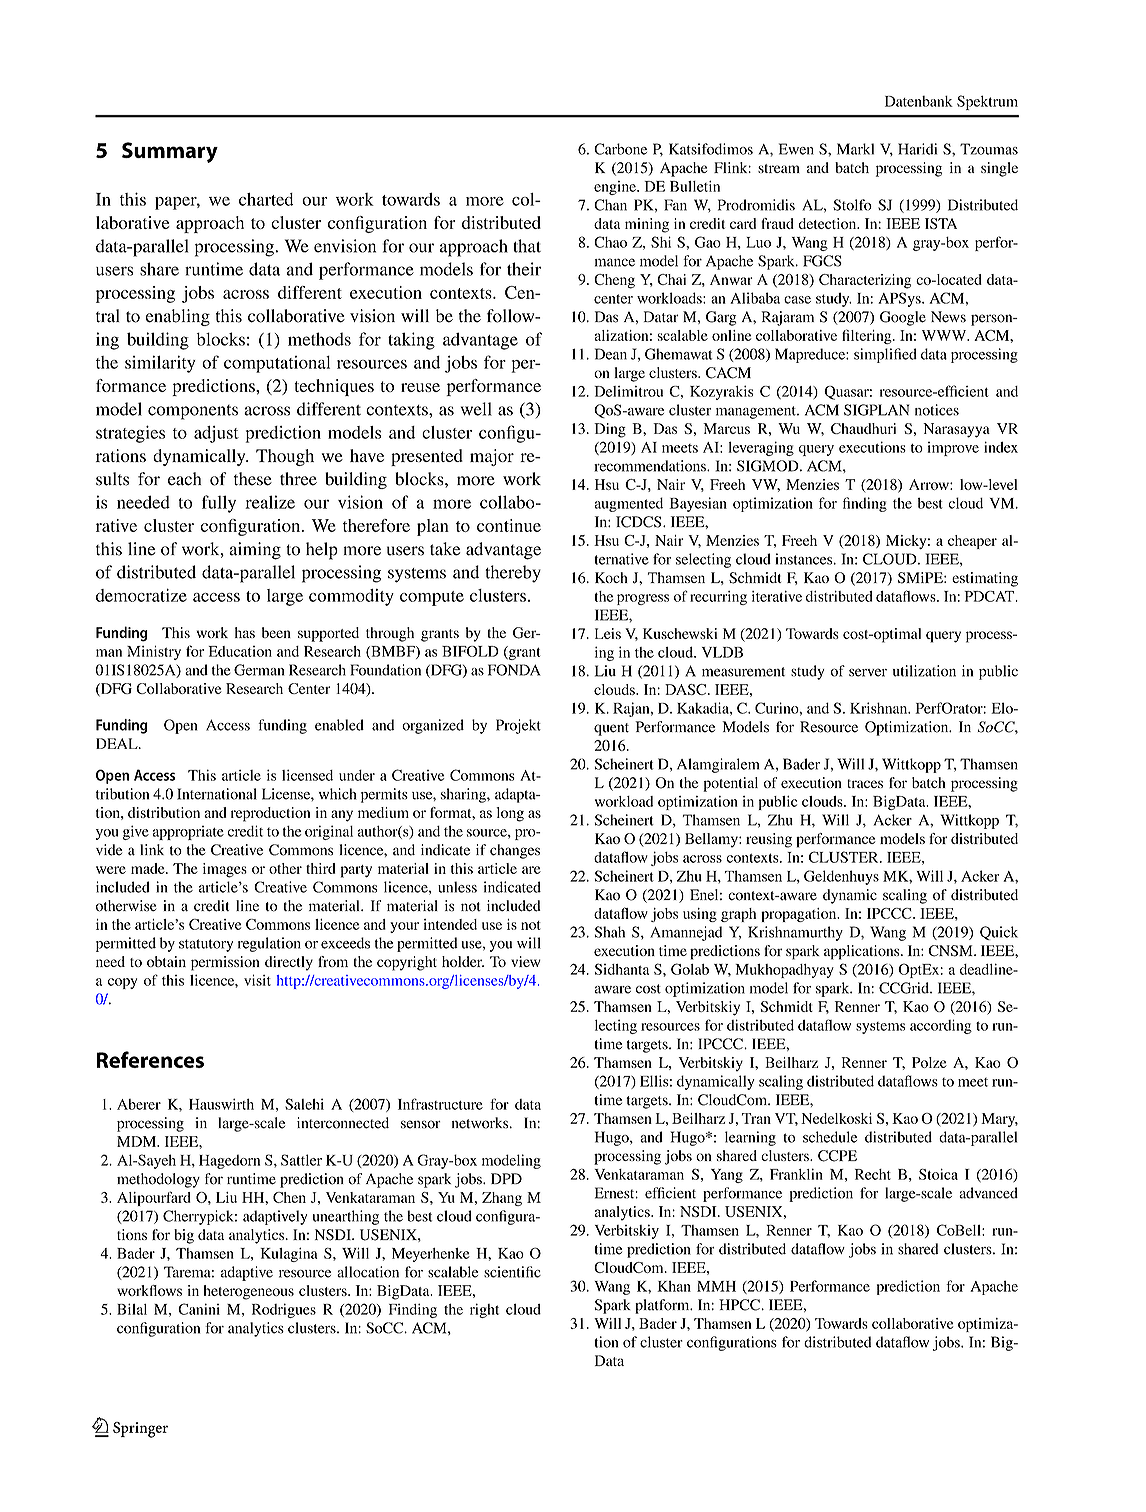 The image size is (1146, 1512). What do you see at coordinates (608, 633) in the screenshot?
I see `Leis` at bounding box center [608, 633].
